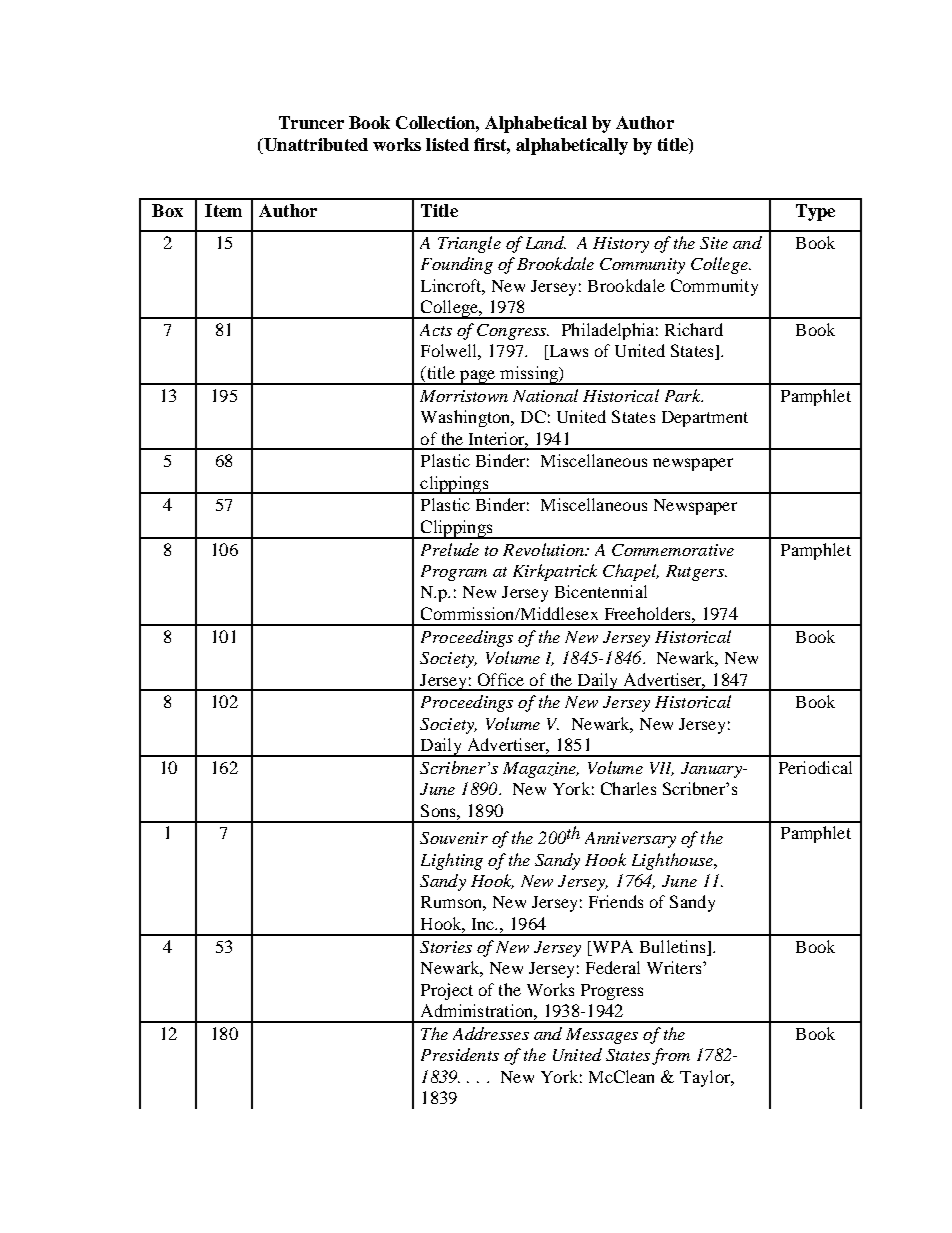  Describe the element at coordinates (454, 573) in the screenshot. I see `Program` at that location.
